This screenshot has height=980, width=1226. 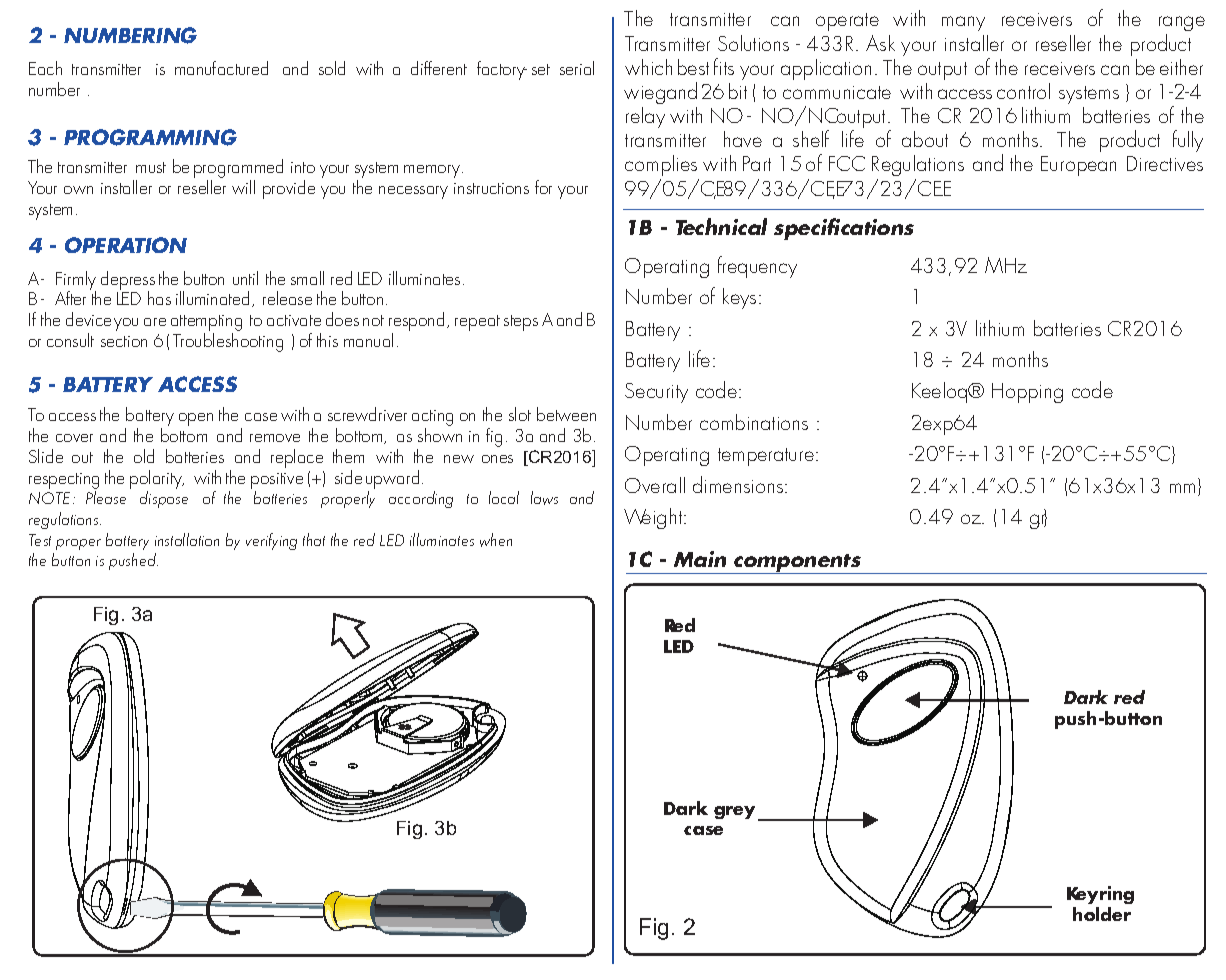 I want to click on steps, so click(x=521, y=323).
